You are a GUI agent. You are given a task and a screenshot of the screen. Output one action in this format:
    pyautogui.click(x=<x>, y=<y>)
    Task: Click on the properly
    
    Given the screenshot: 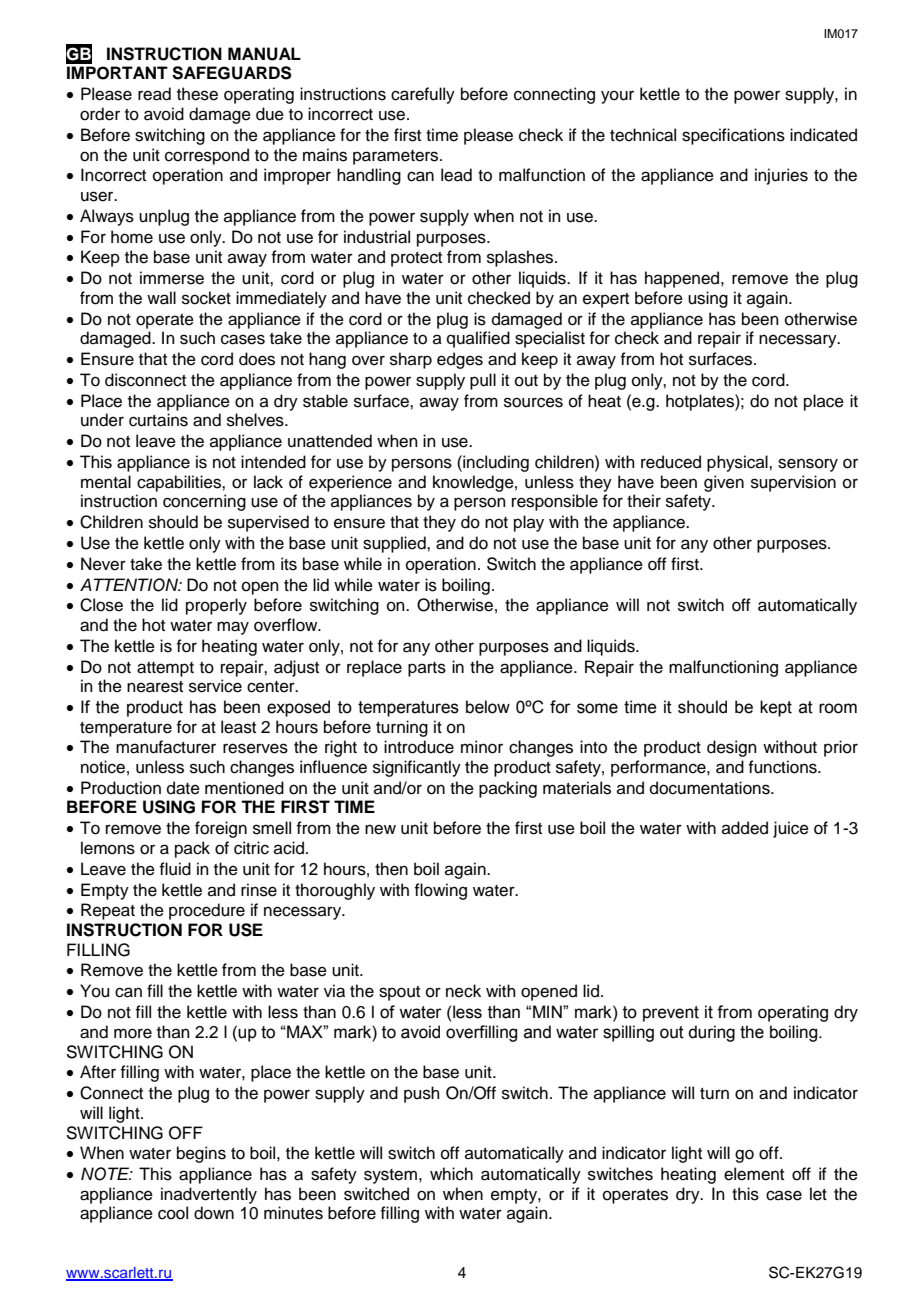 What is the action you would take?
    pyautogui.click(x=216, y=606)
